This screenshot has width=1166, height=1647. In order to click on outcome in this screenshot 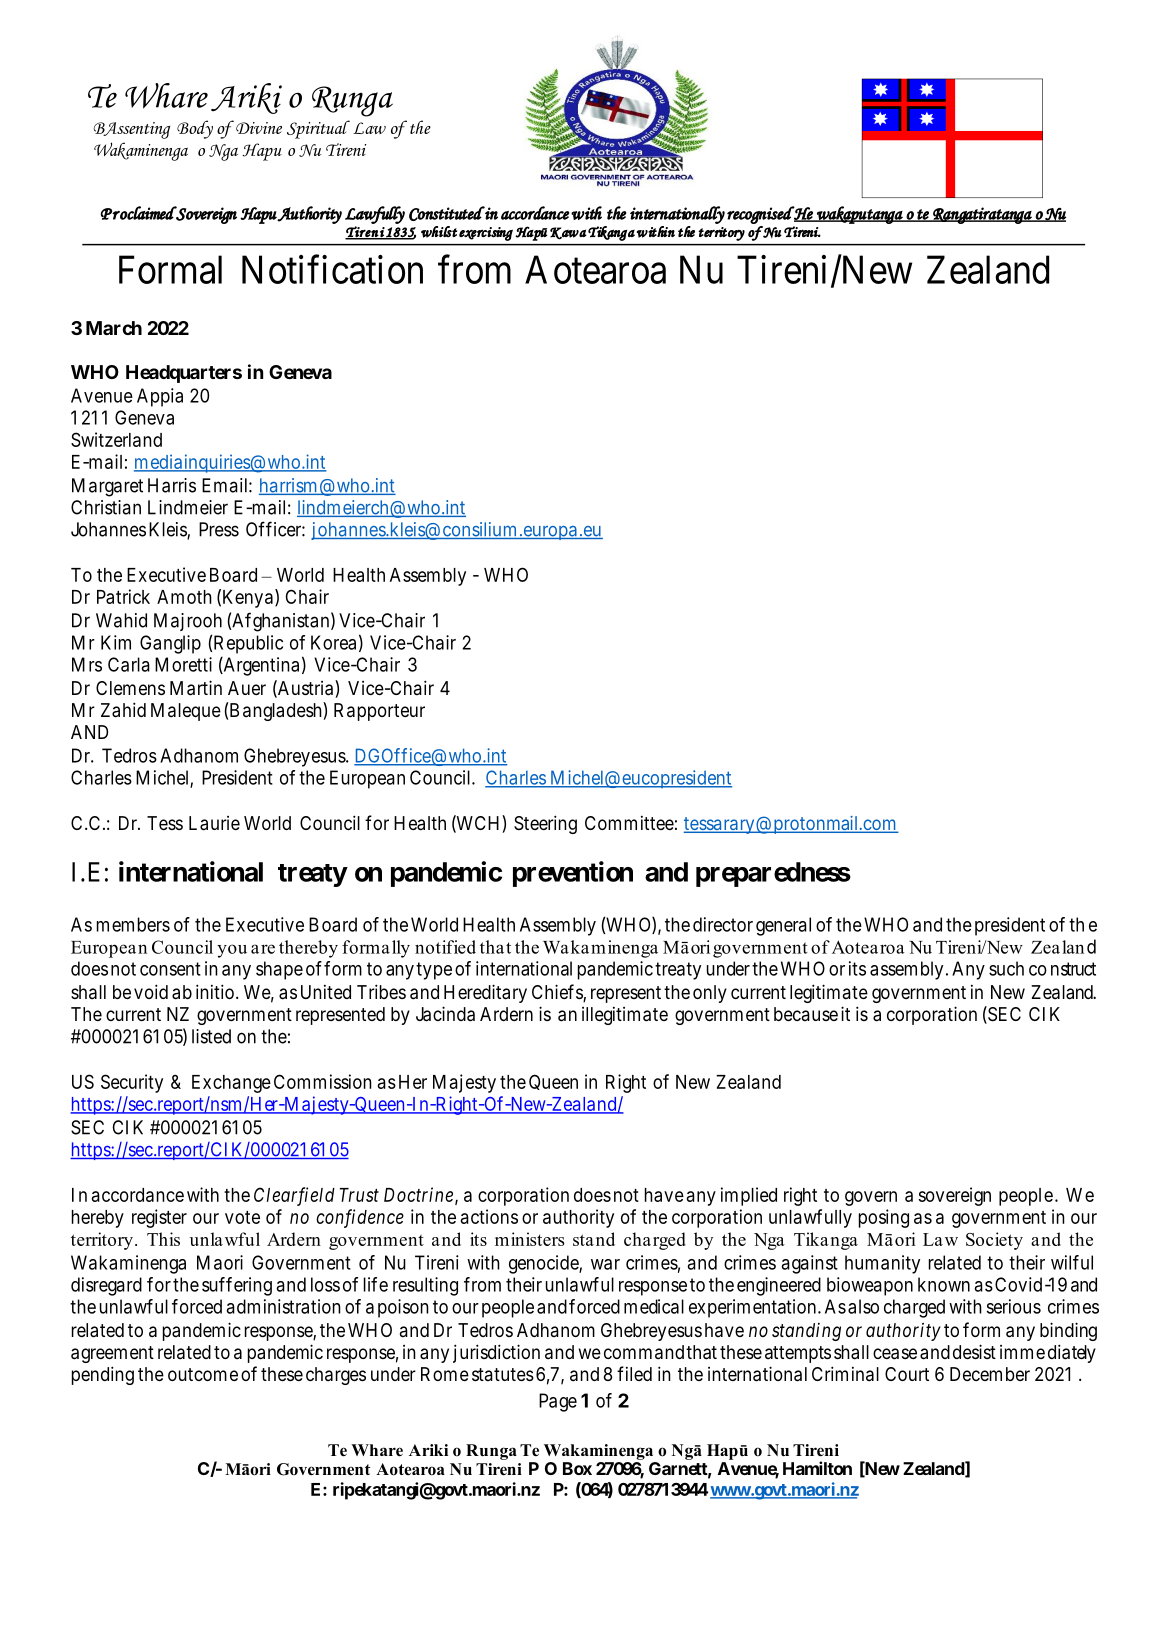, I will do `click(203, 1374)`.
